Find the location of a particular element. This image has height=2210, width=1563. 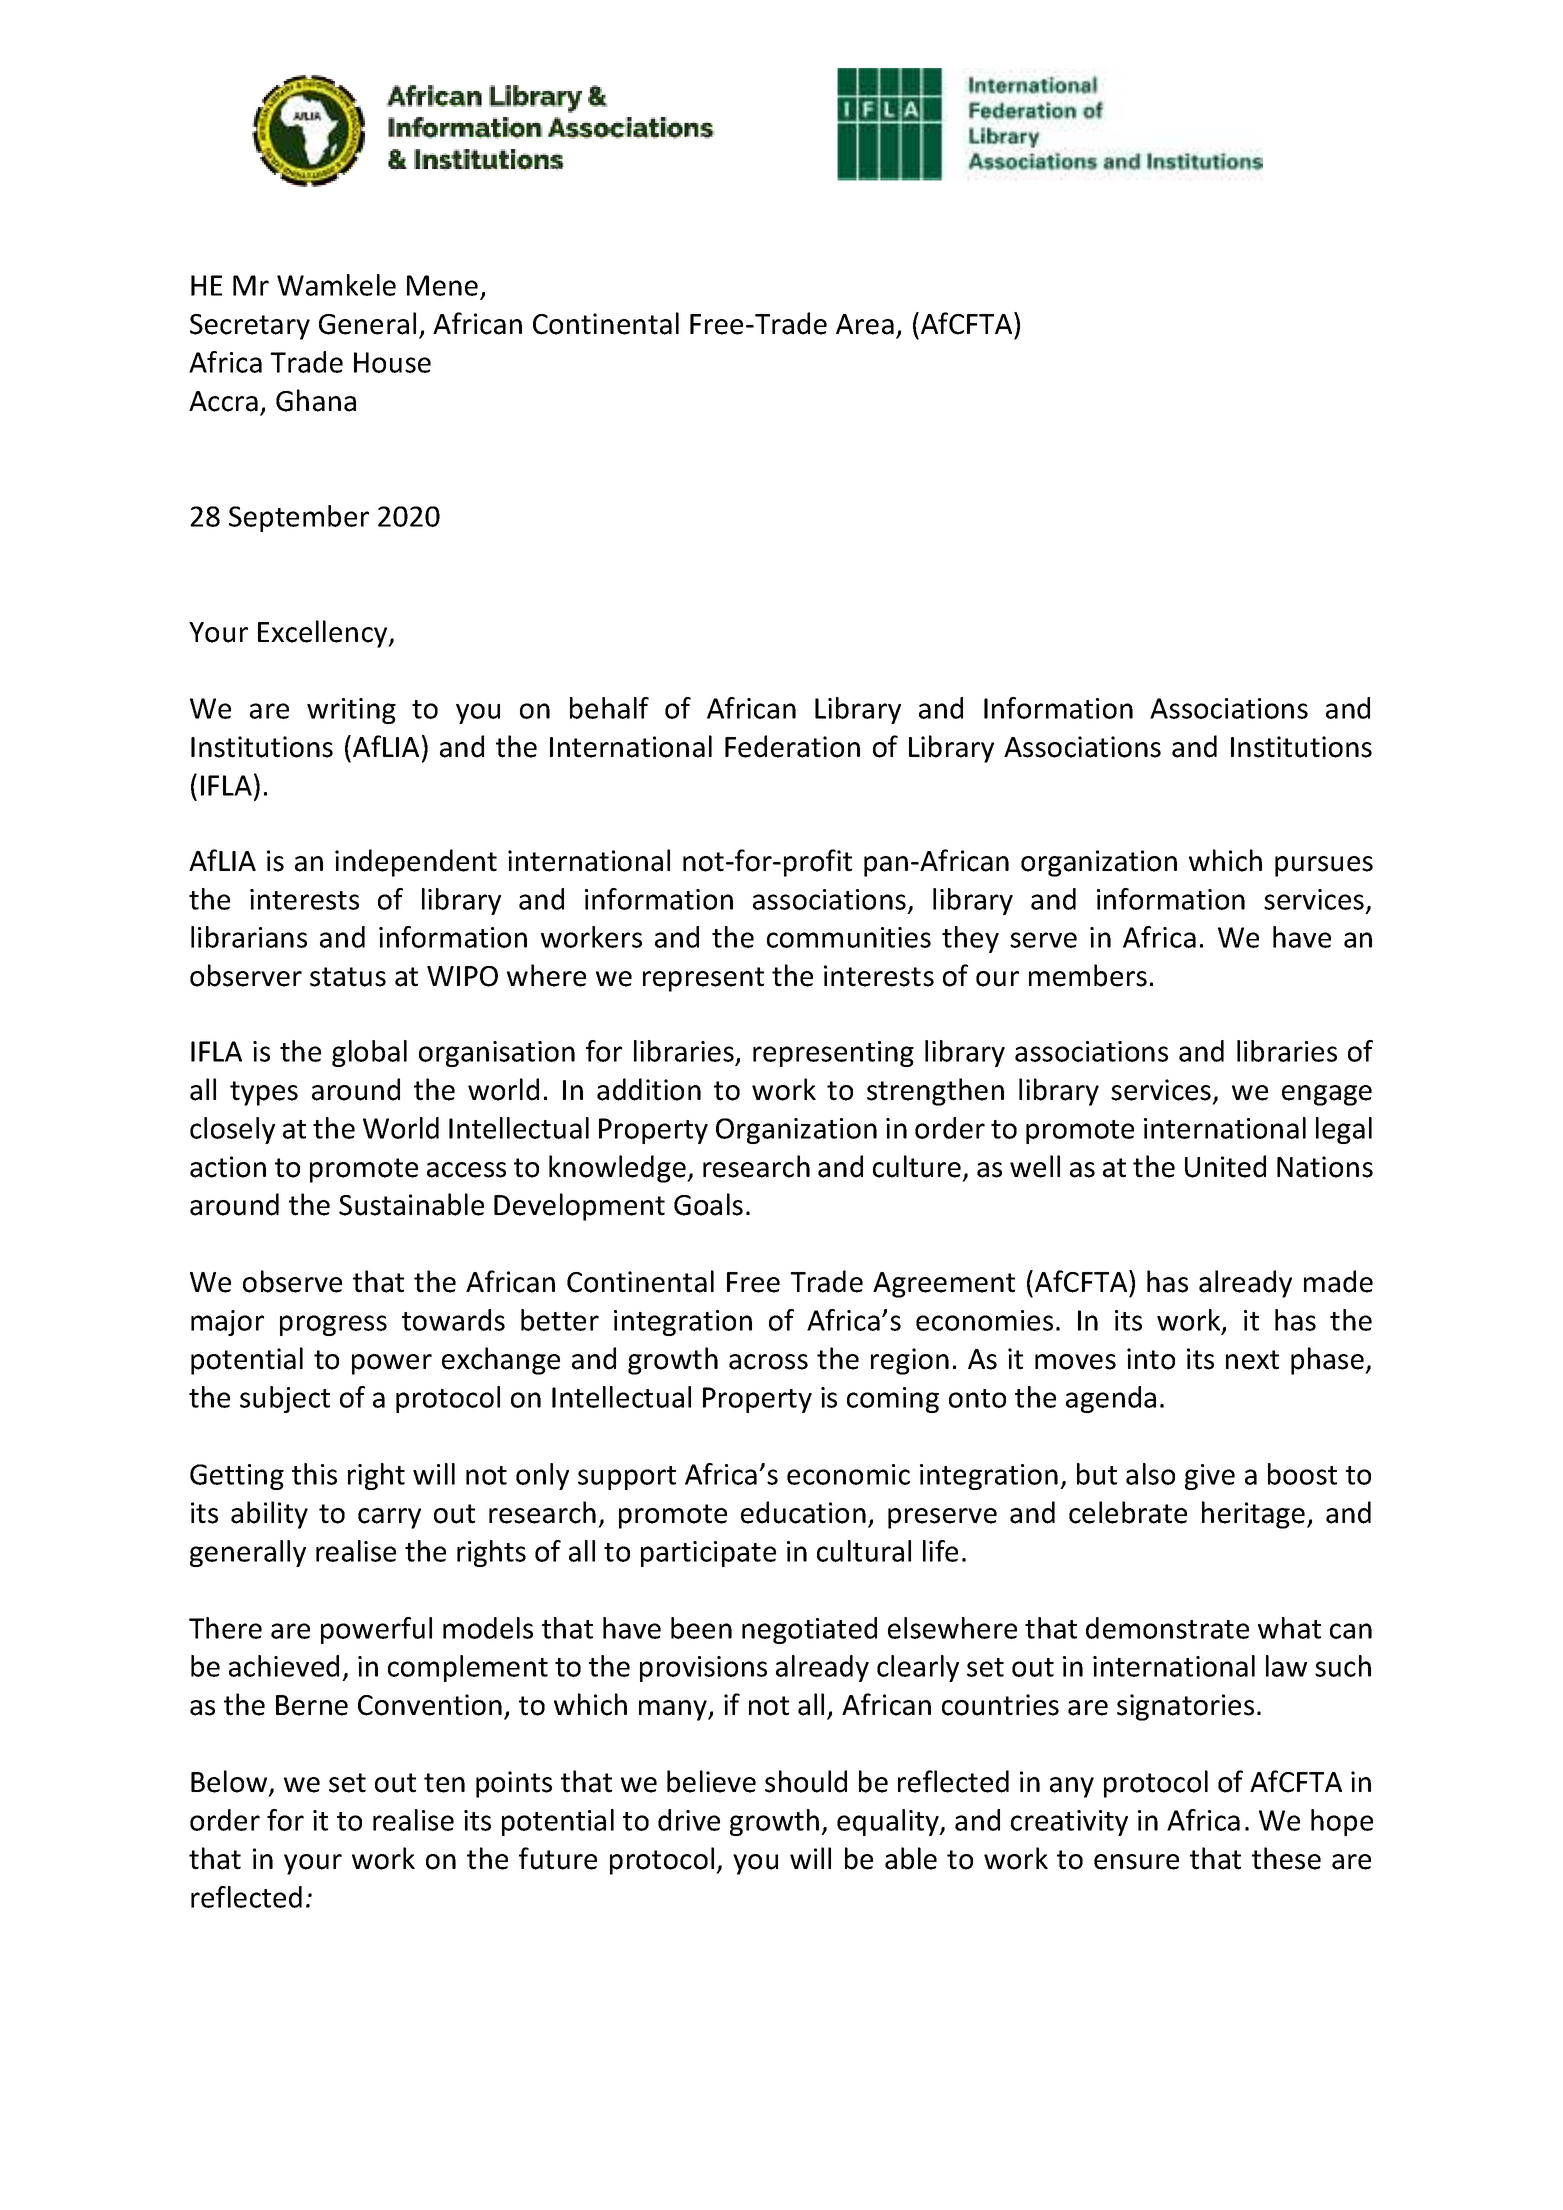

engage is located at coordinates (1327, 1095).
